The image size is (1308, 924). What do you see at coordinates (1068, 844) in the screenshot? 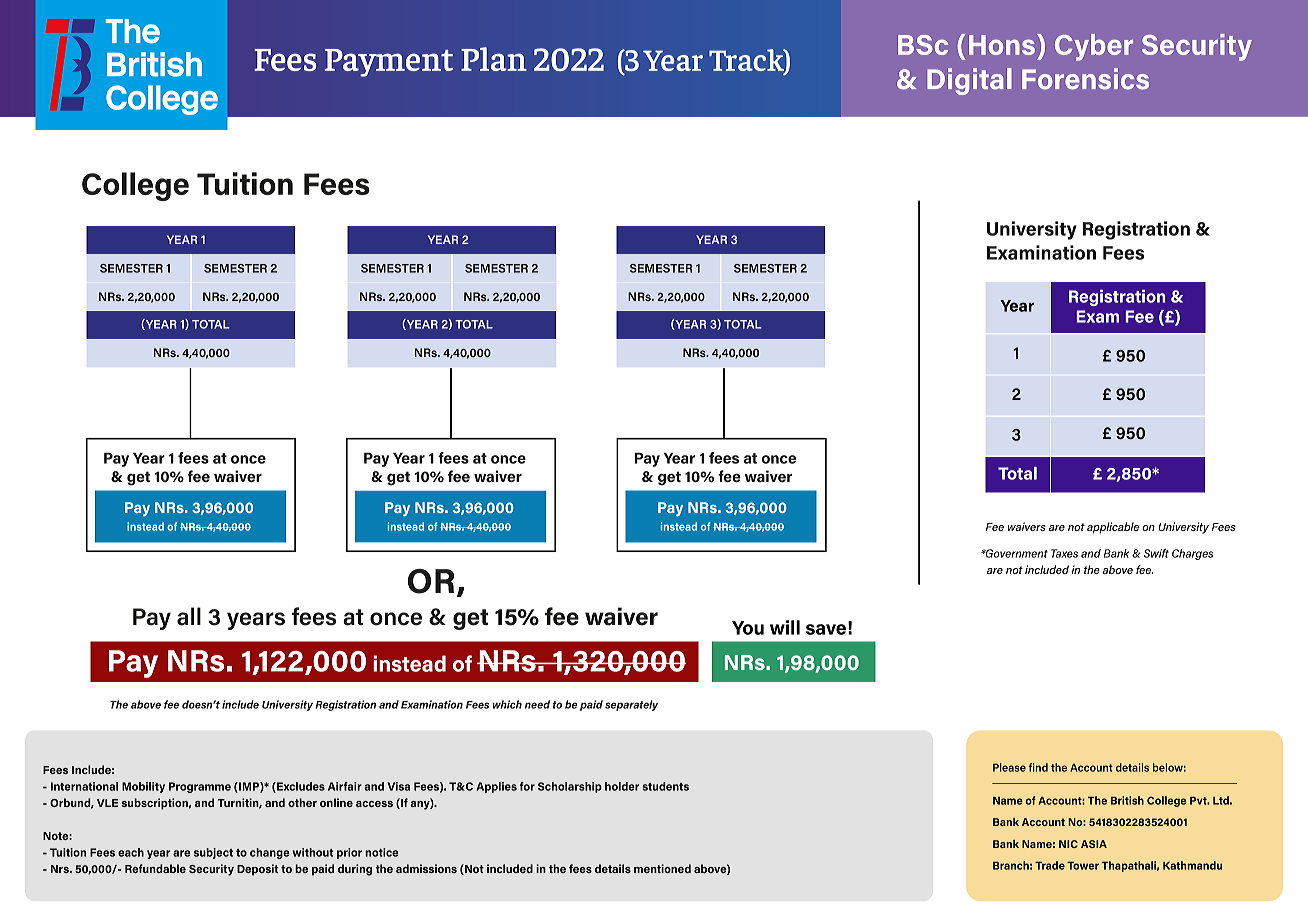
I see `NIC` at bounding box center [1068, 844].
